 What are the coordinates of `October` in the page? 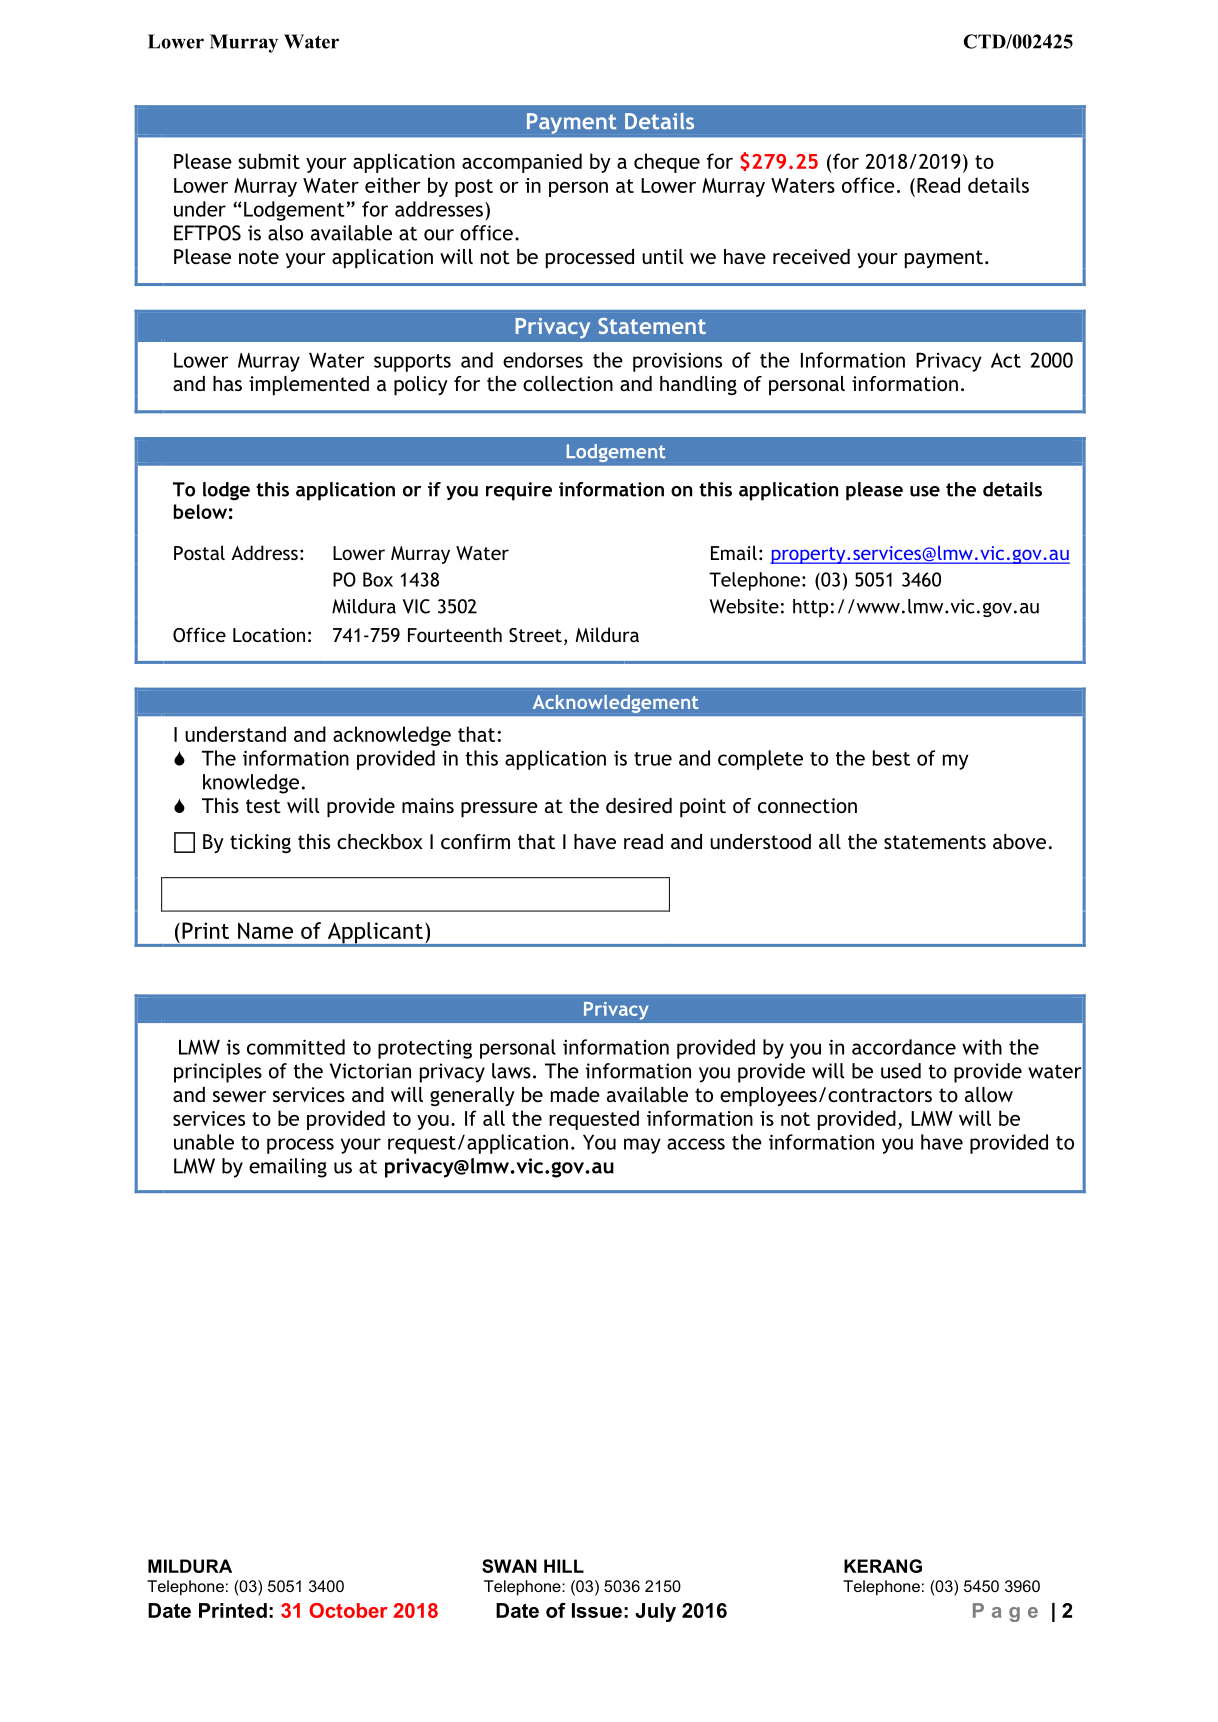 It's located at (348, 1610).
